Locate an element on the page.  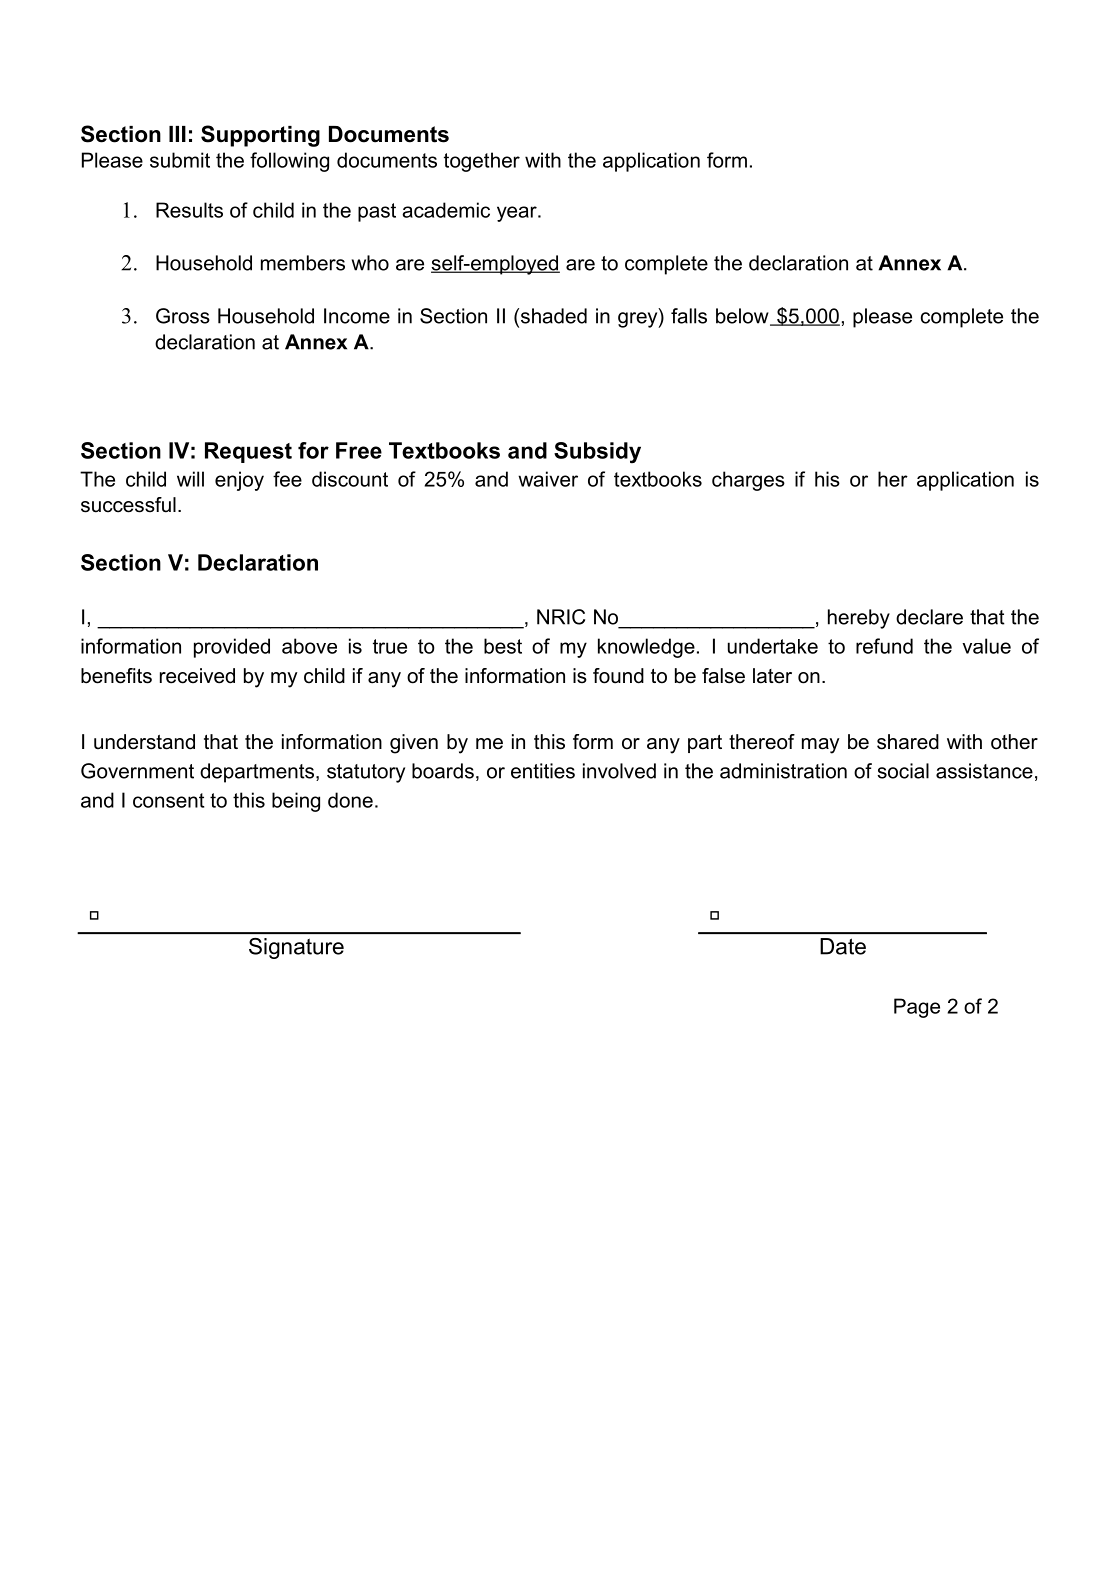
together is located at coordinates (482, 162).
